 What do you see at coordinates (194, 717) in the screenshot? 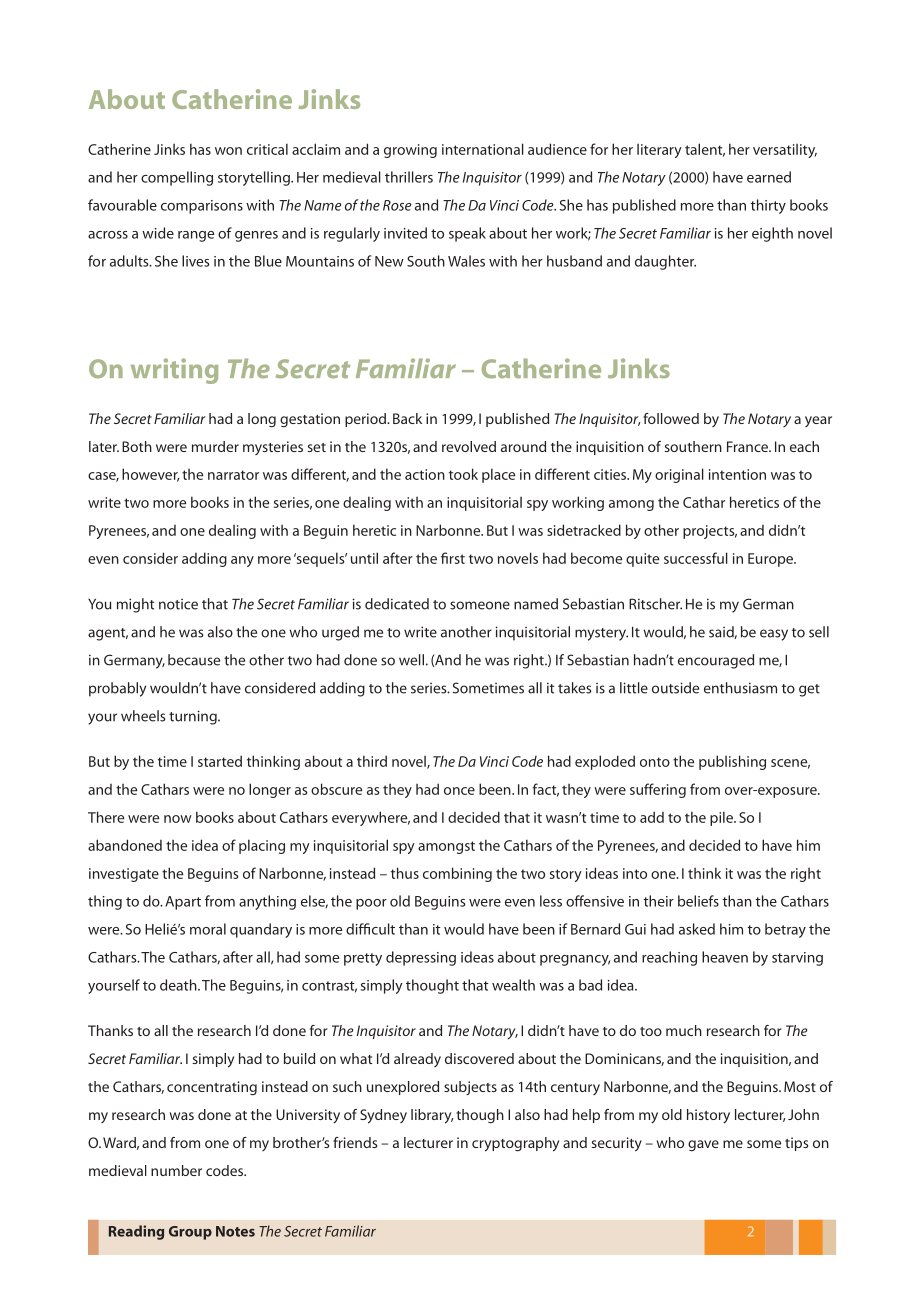
I see `turning` at bounding box center [194, 717].
